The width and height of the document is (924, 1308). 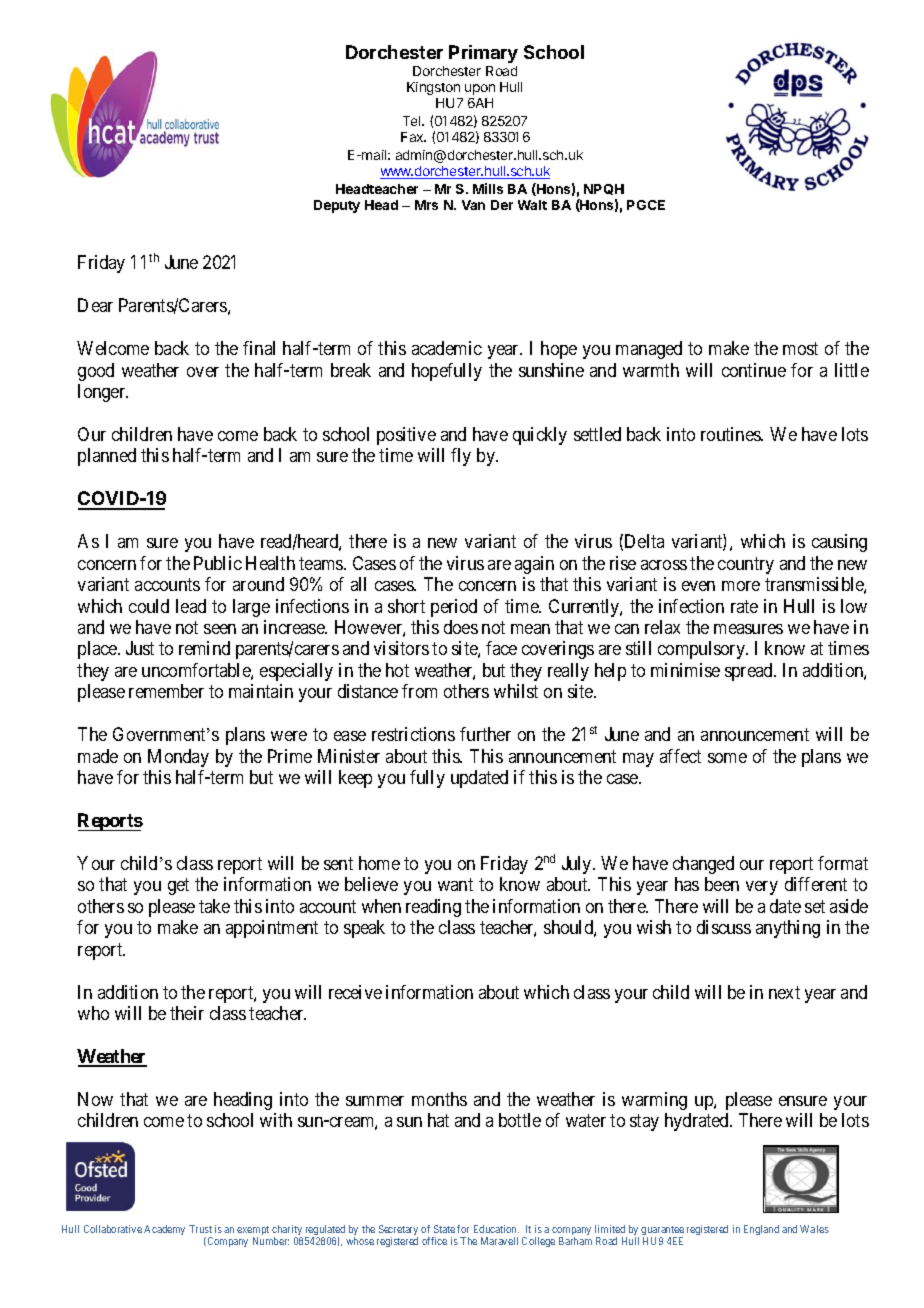 What do you see at coordinates (501, 648) in the document?
I see `face` at bounding box center [501, 648].
